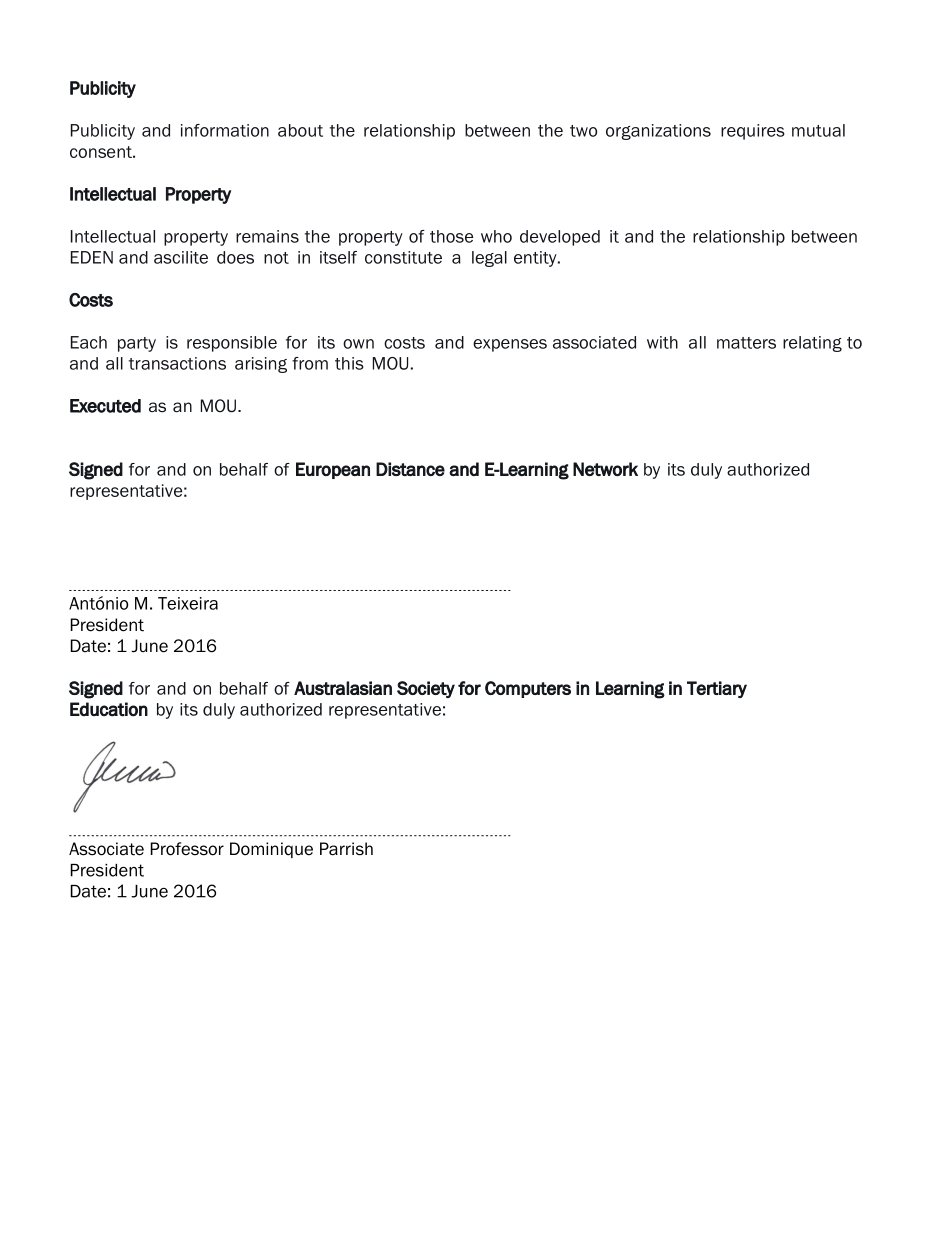  I want to click on requires, so click(753, 132).
